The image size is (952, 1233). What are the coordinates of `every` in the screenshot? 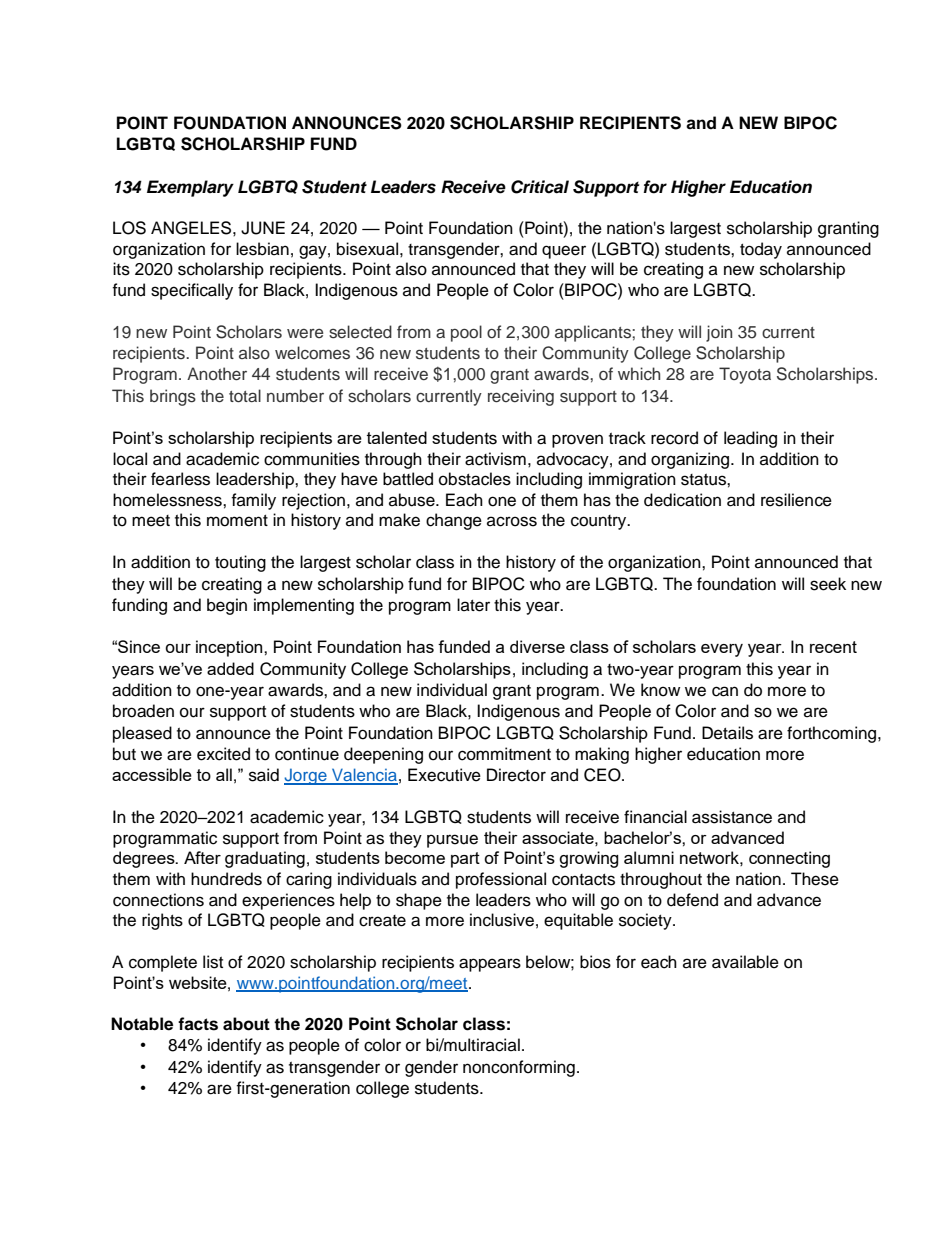 It's located at (722, 650).
